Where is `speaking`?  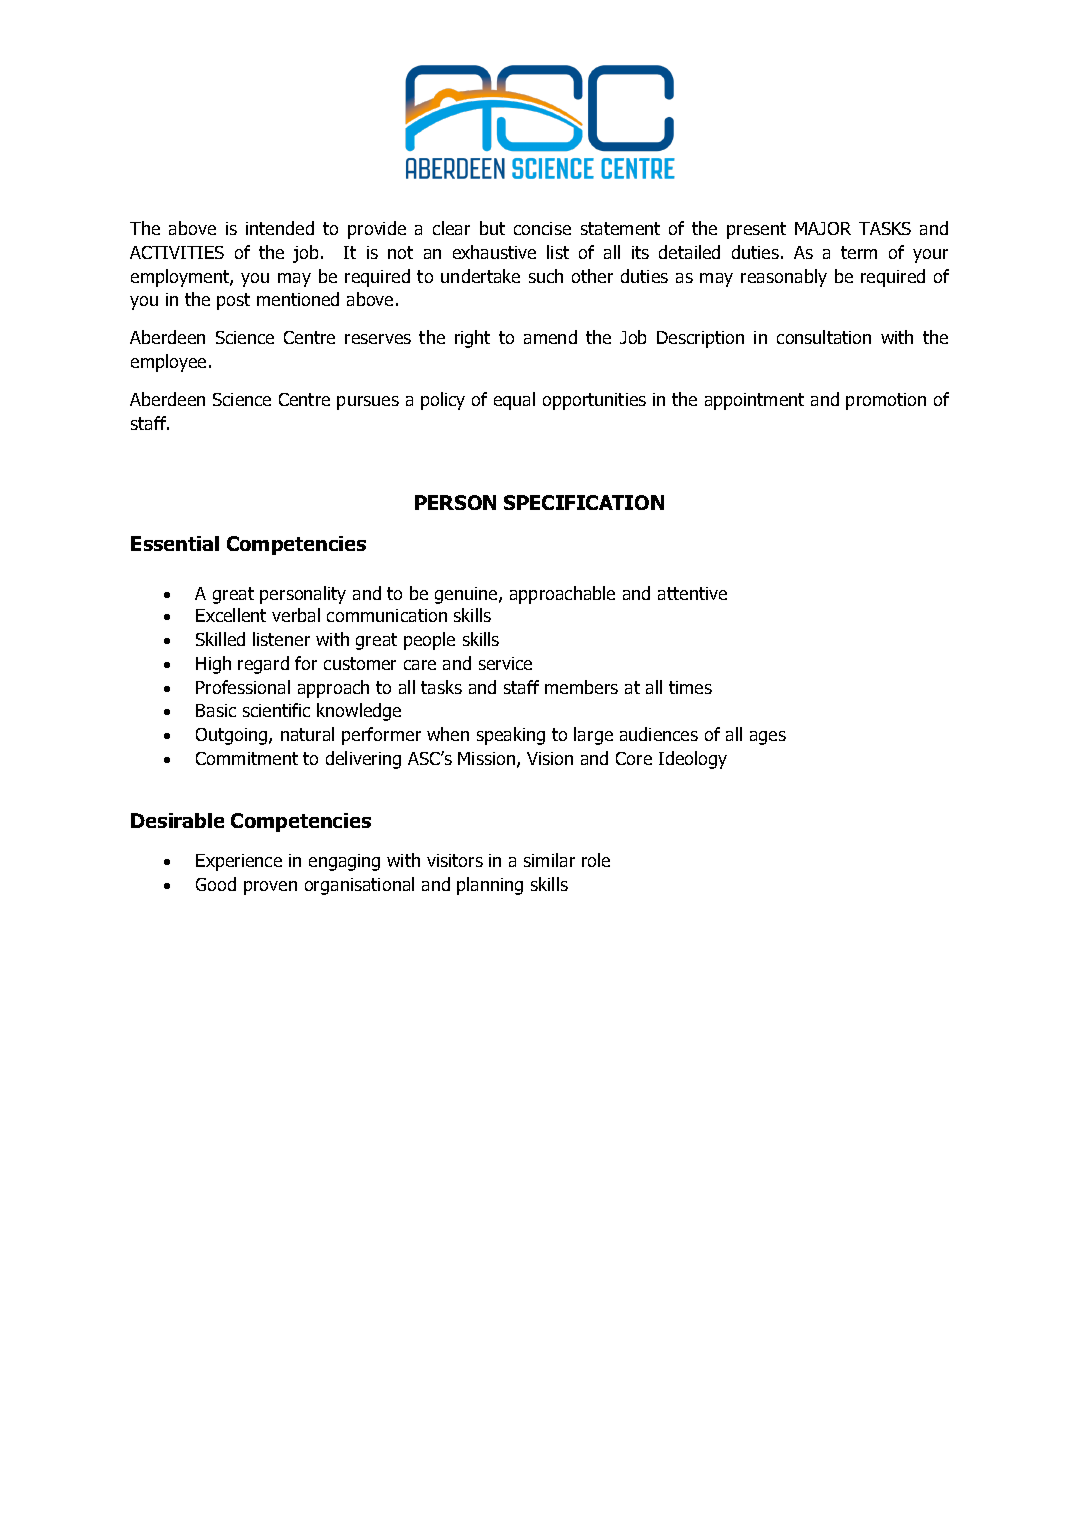 speaking is located at coordinates (511, 736).
